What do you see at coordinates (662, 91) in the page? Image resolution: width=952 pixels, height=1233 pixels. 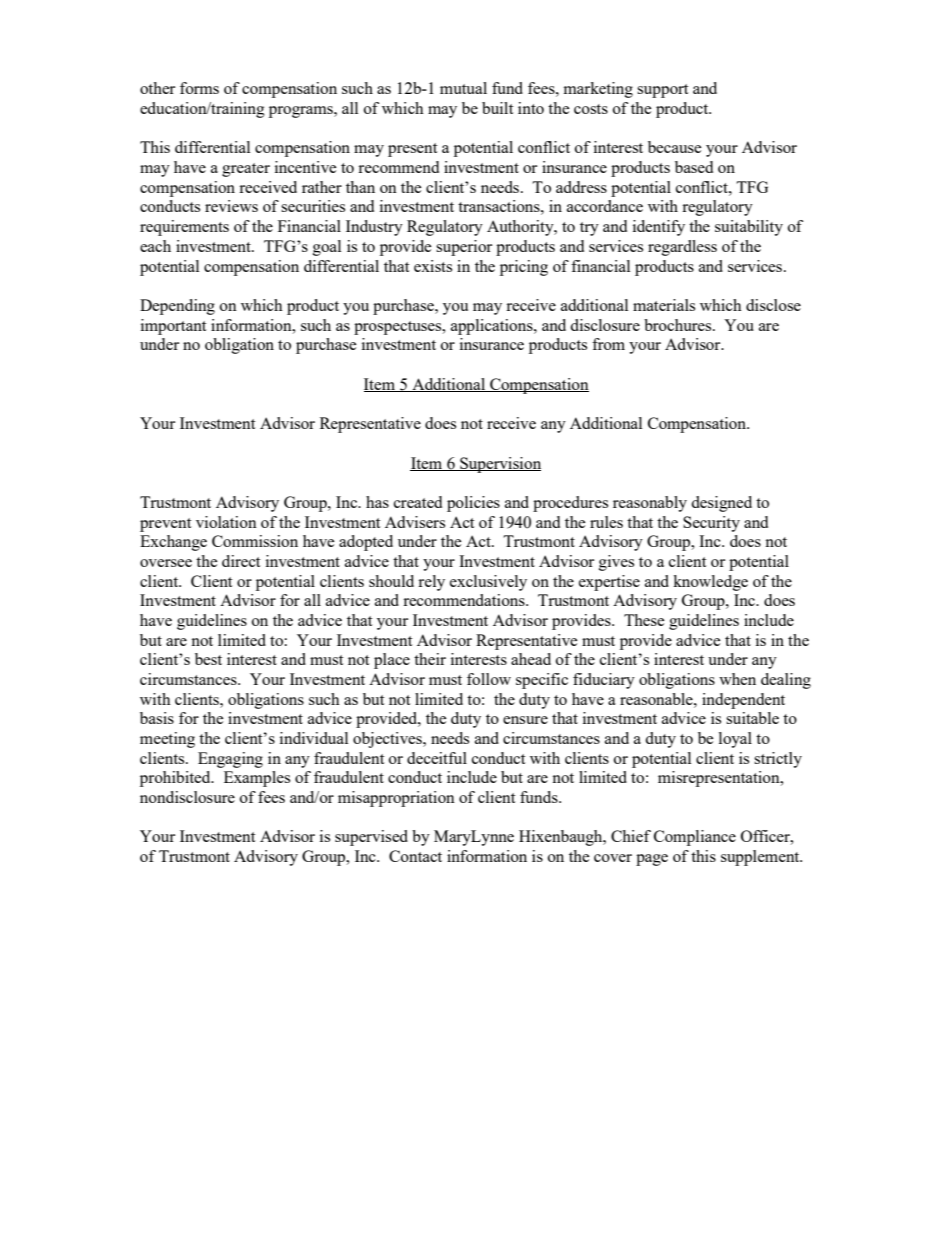 I see `support` at bounding box center [662, 91].
